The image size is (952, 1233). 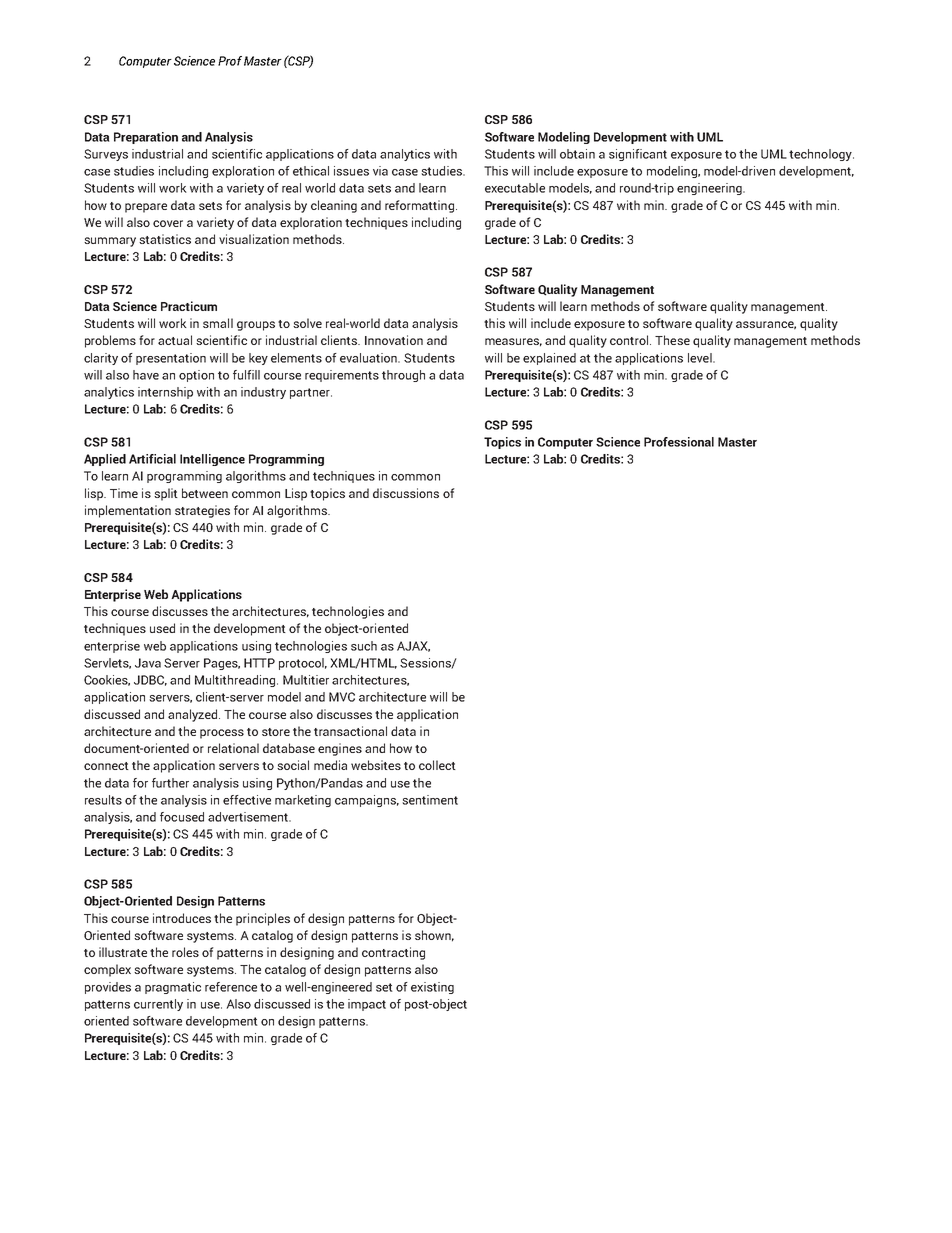 What do you see at coordinates (173, 988) in the screenshot?
I see `pragmatic` at bounding box center [173, 988].
